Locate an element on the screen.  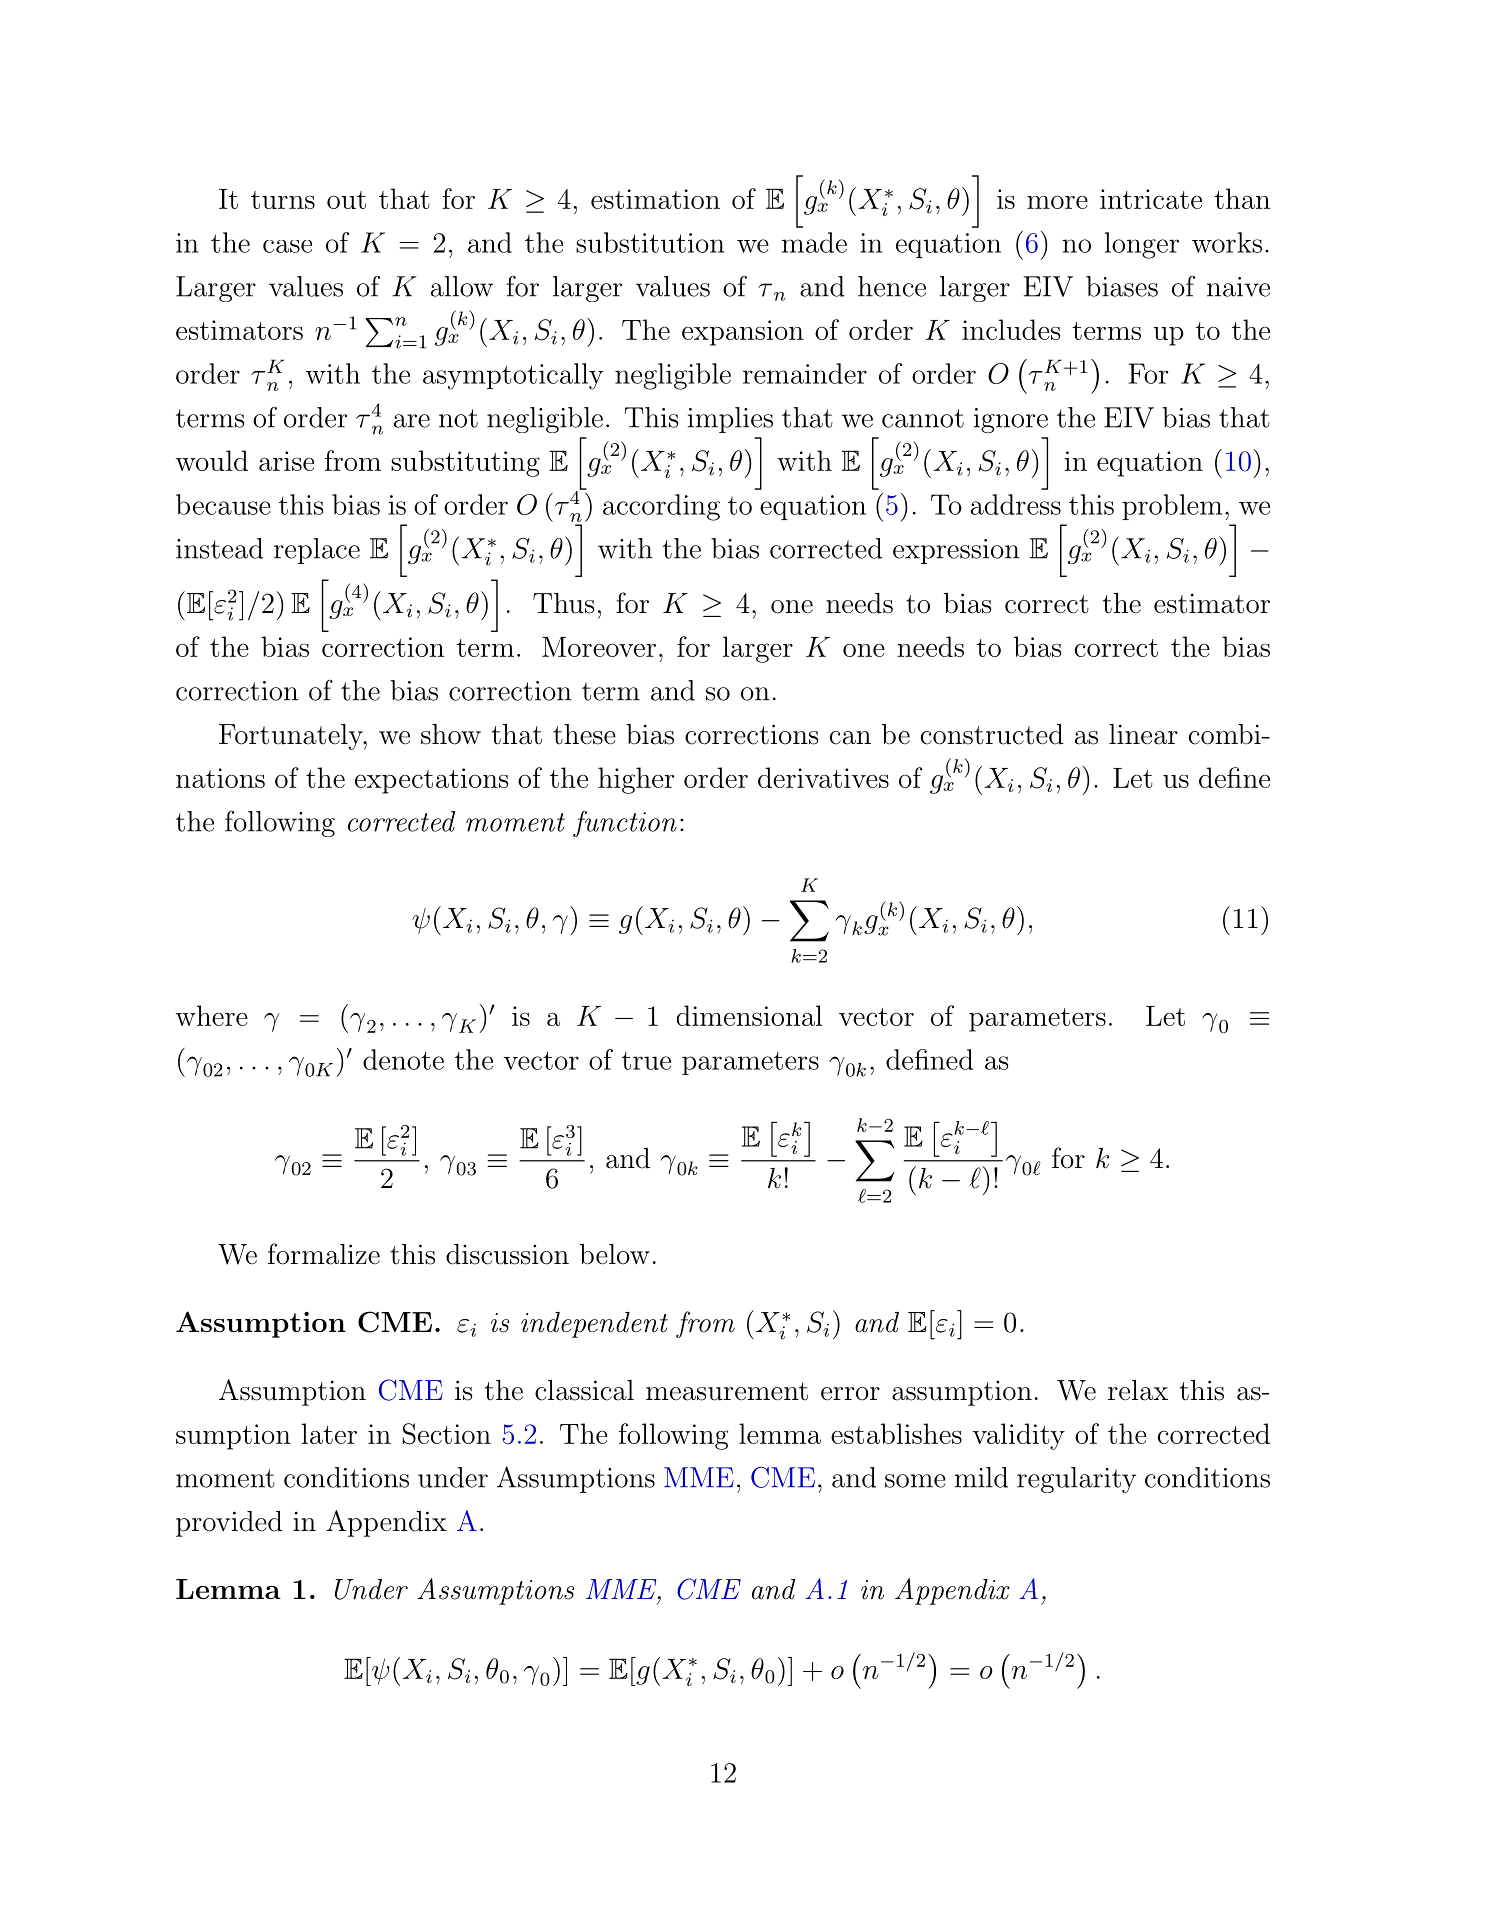
longer is located at coordinates (1142, 245).
